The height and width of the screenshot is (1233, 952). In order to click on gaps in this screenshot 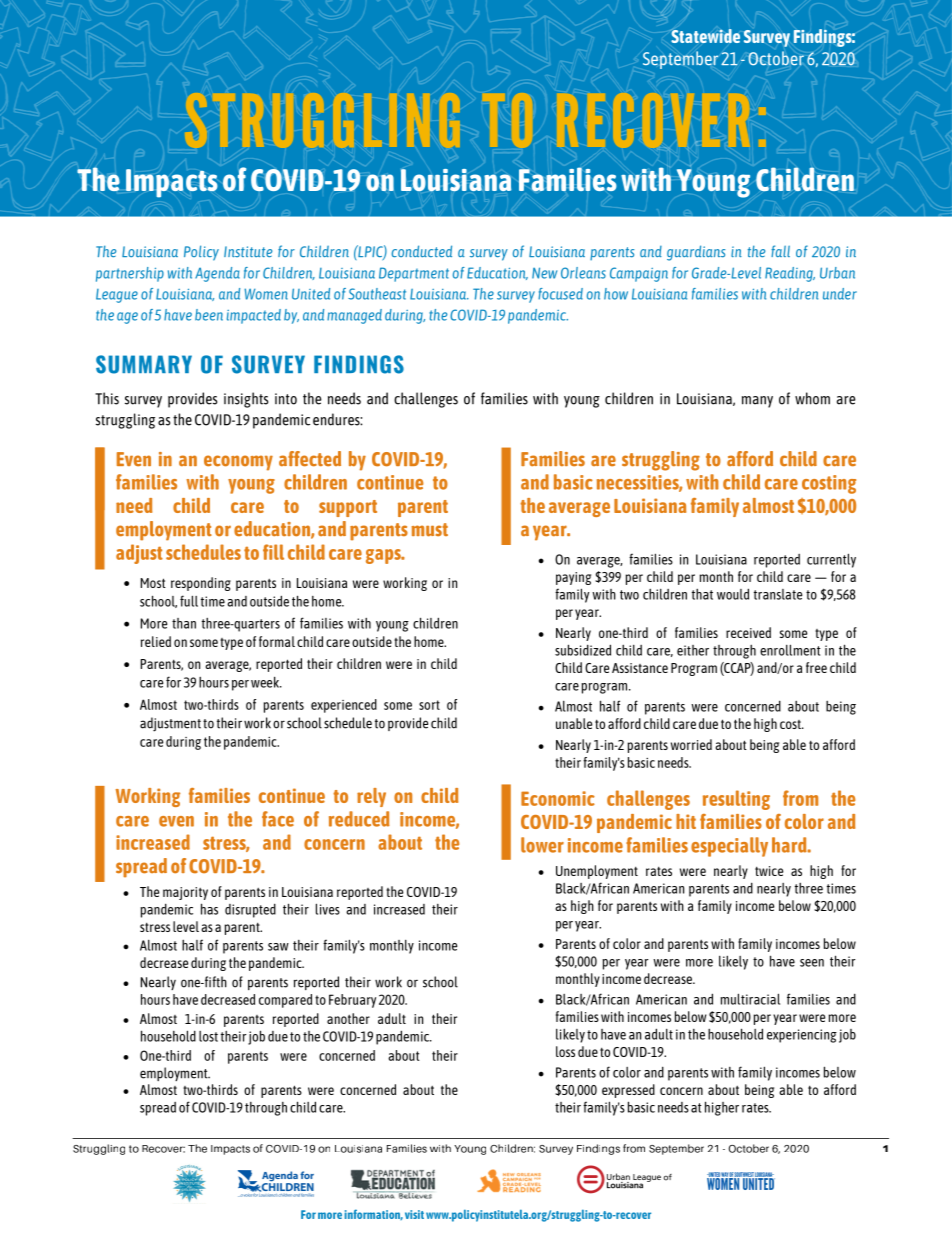, I will do `click(384, 556)`.
